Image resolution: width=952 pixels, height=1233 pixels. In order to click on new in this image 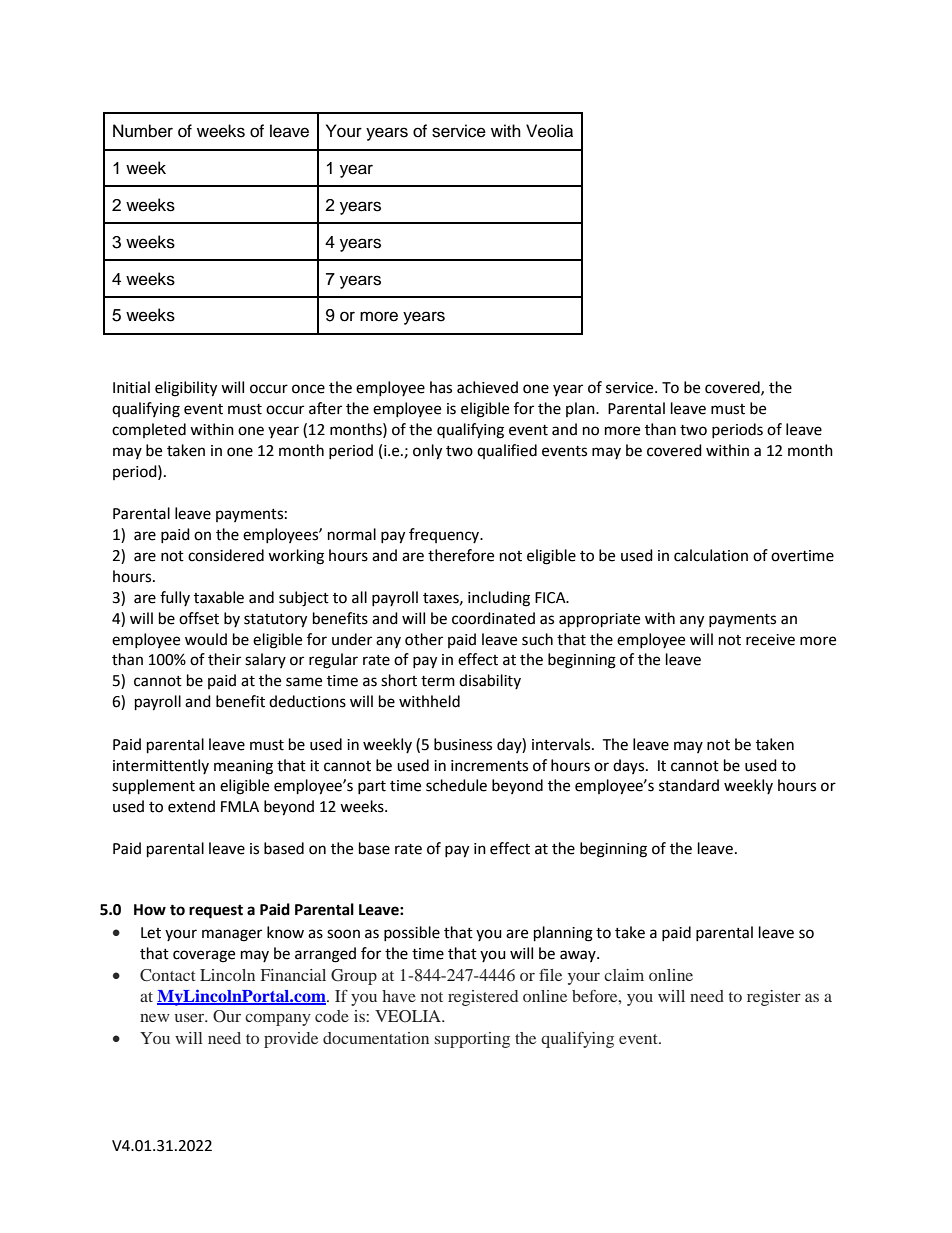, I will do `click(155, 1018)`.
